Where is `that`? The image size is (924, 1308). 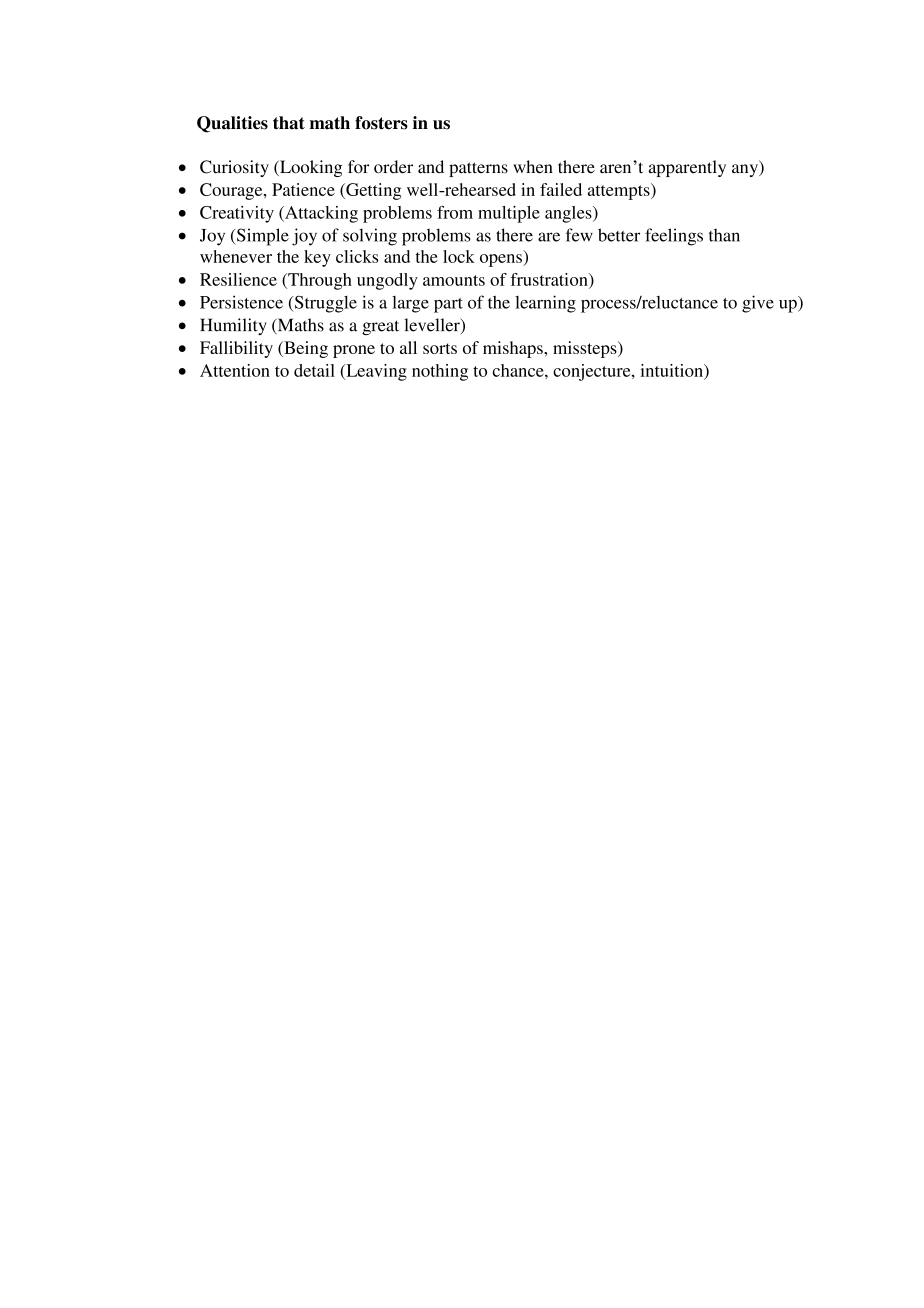
that is located at coordinates (289, 123).
